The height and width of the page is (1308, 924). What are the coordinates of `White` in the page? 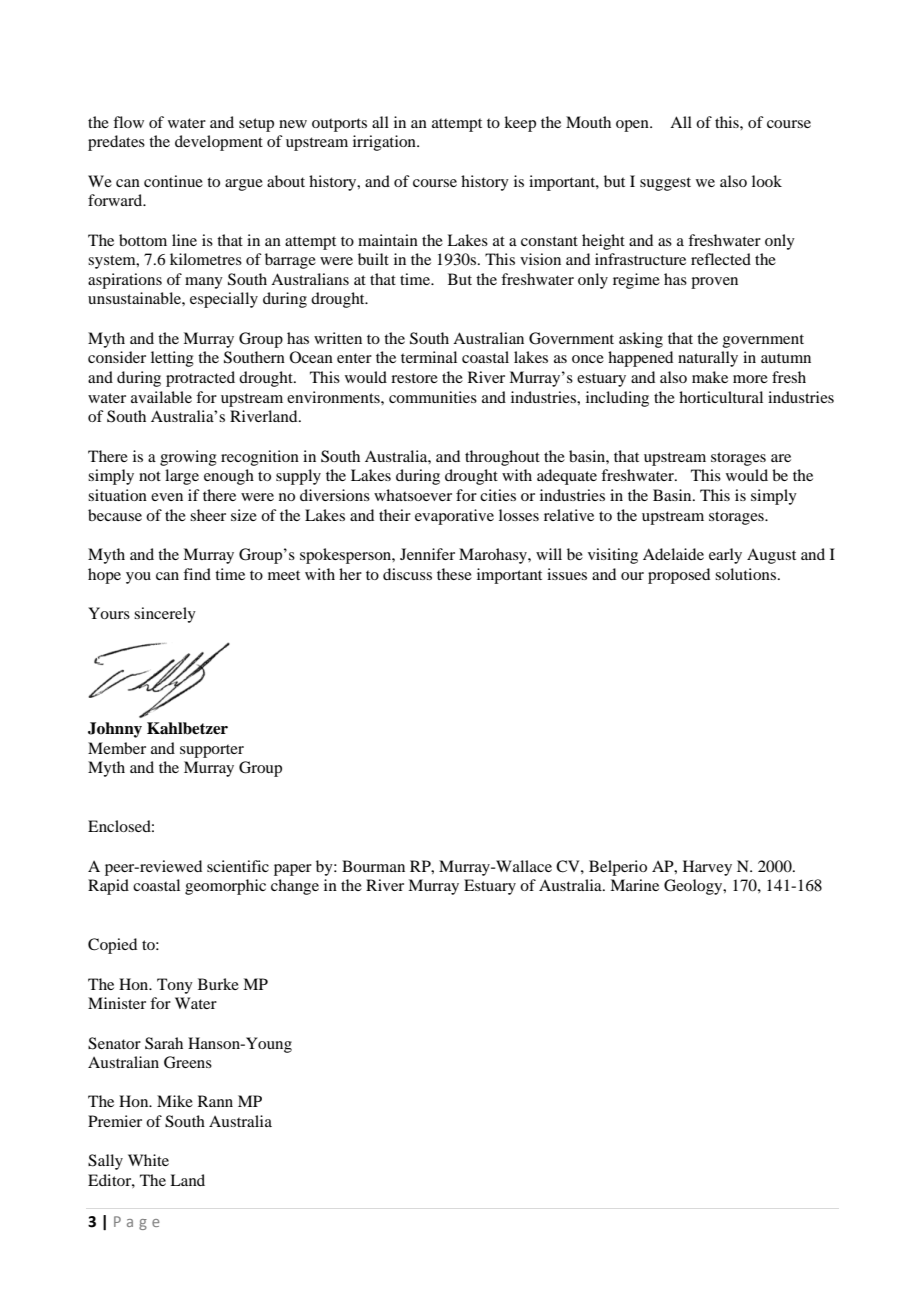 It's located at (148, 1160).
